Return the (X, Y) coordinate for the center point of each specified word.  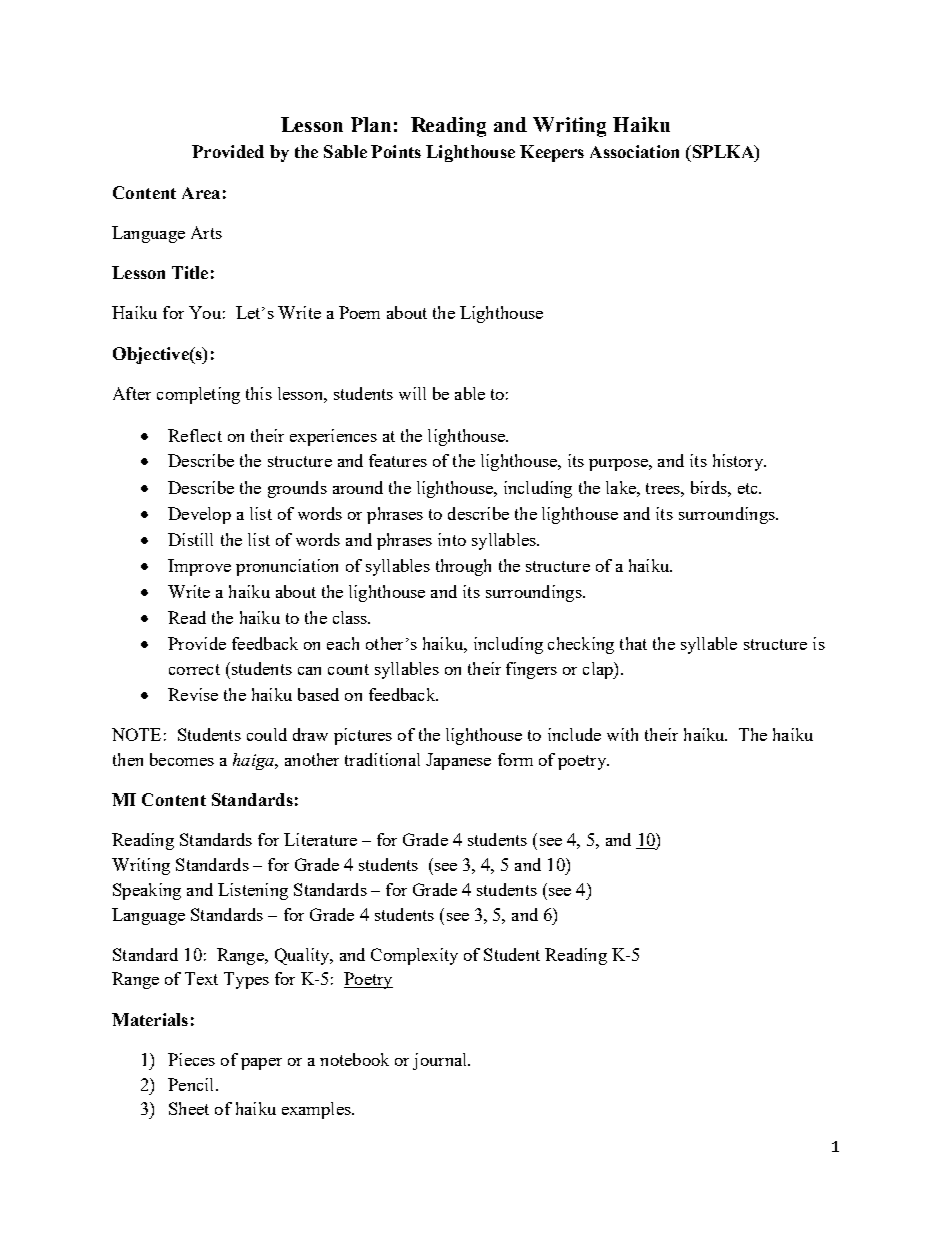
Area (201, 193)
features (398, 460)
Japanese (458, 761)
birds (710, 487)
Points (396, 151)
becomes (182, 759)
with (622, 734)
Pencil (192, 1084)
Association (634, 151)
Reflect (195, 435)
